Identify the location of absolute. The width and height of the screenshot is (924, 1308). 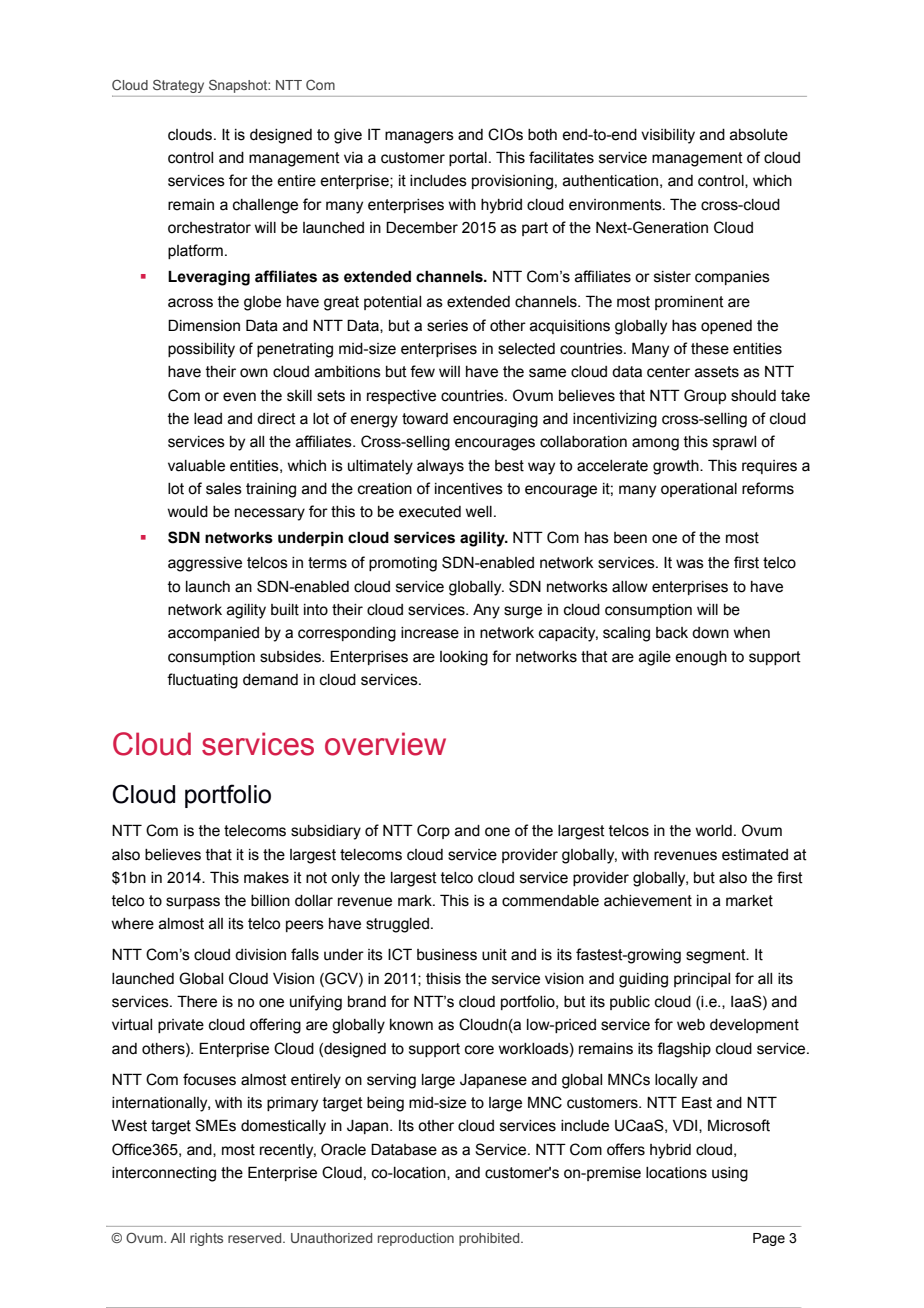
(759, 135).
